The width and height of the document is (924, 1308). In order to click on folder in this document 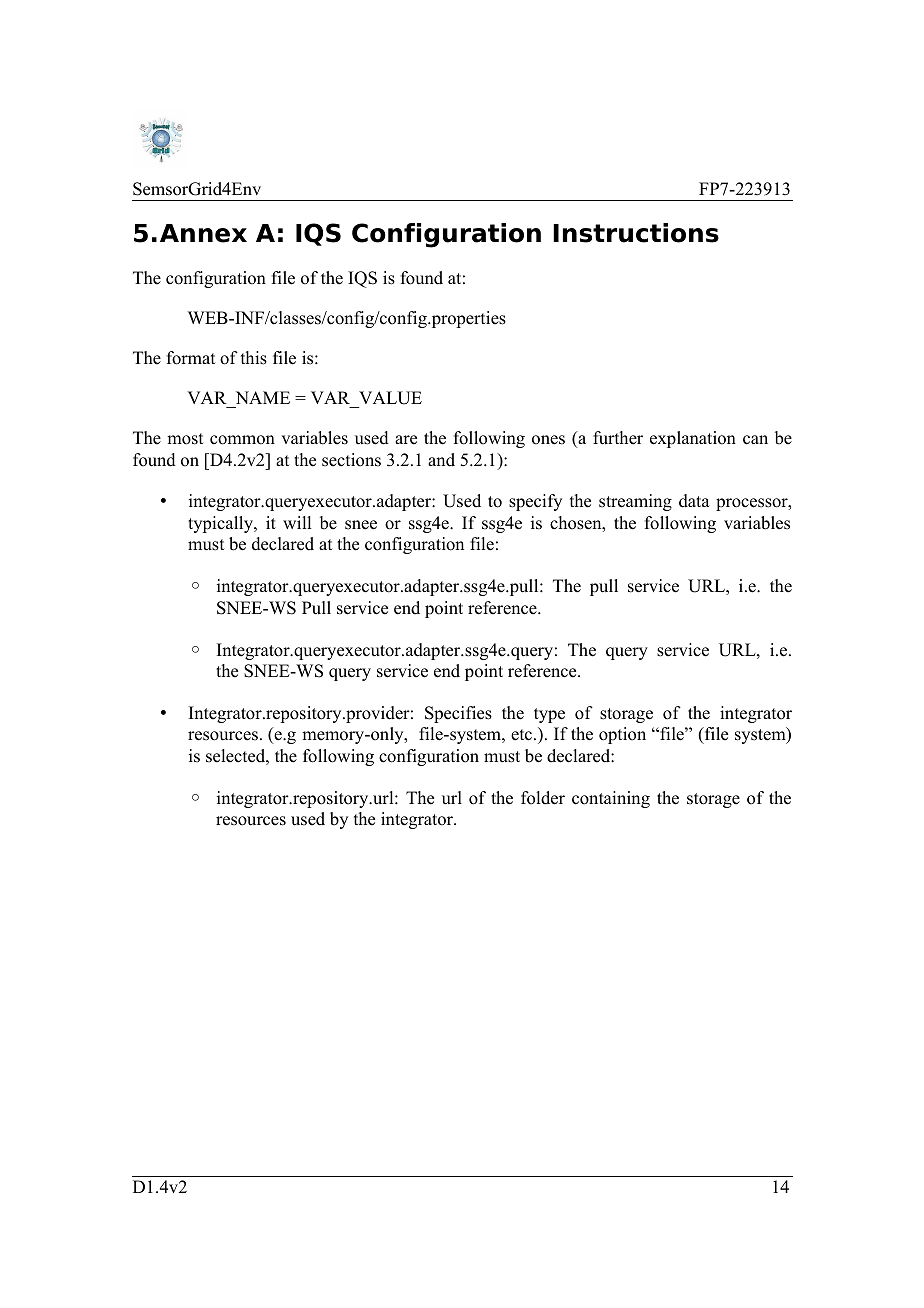, I will do `click(543, 798)`.
